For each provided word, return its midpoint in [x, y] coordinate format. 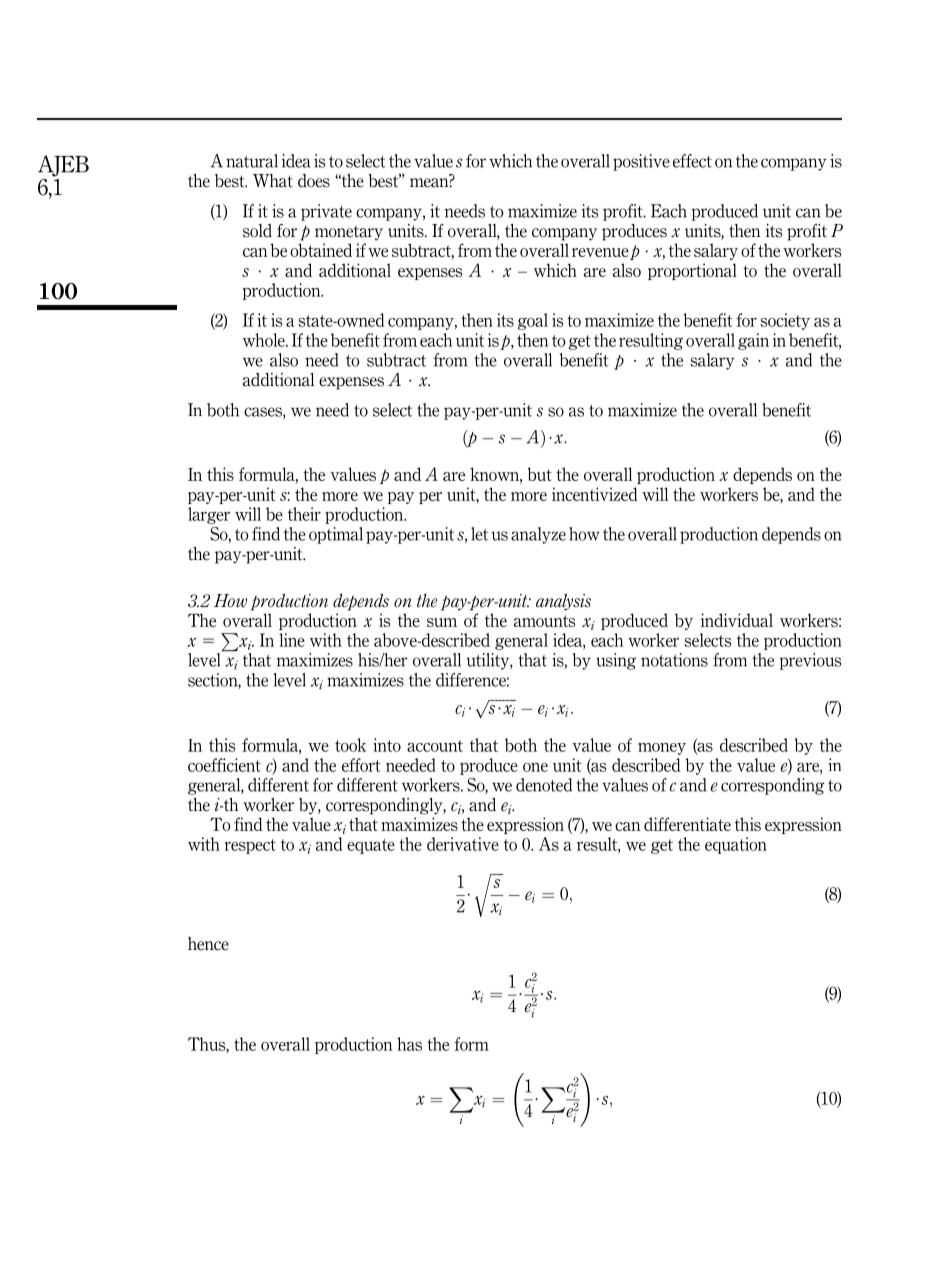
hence [208, 944]
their [304, 514]
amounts [545, 621]
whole [264, 340]
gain [753, 341]
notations [674, 660]
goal [533, 321]
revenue [600, 252]
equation [736, 845]
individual [737, 620]
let [479, 534]
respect [250, 846]
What [273, 181]
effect [692, 161]
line [292, 640]
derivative [463, 844]
